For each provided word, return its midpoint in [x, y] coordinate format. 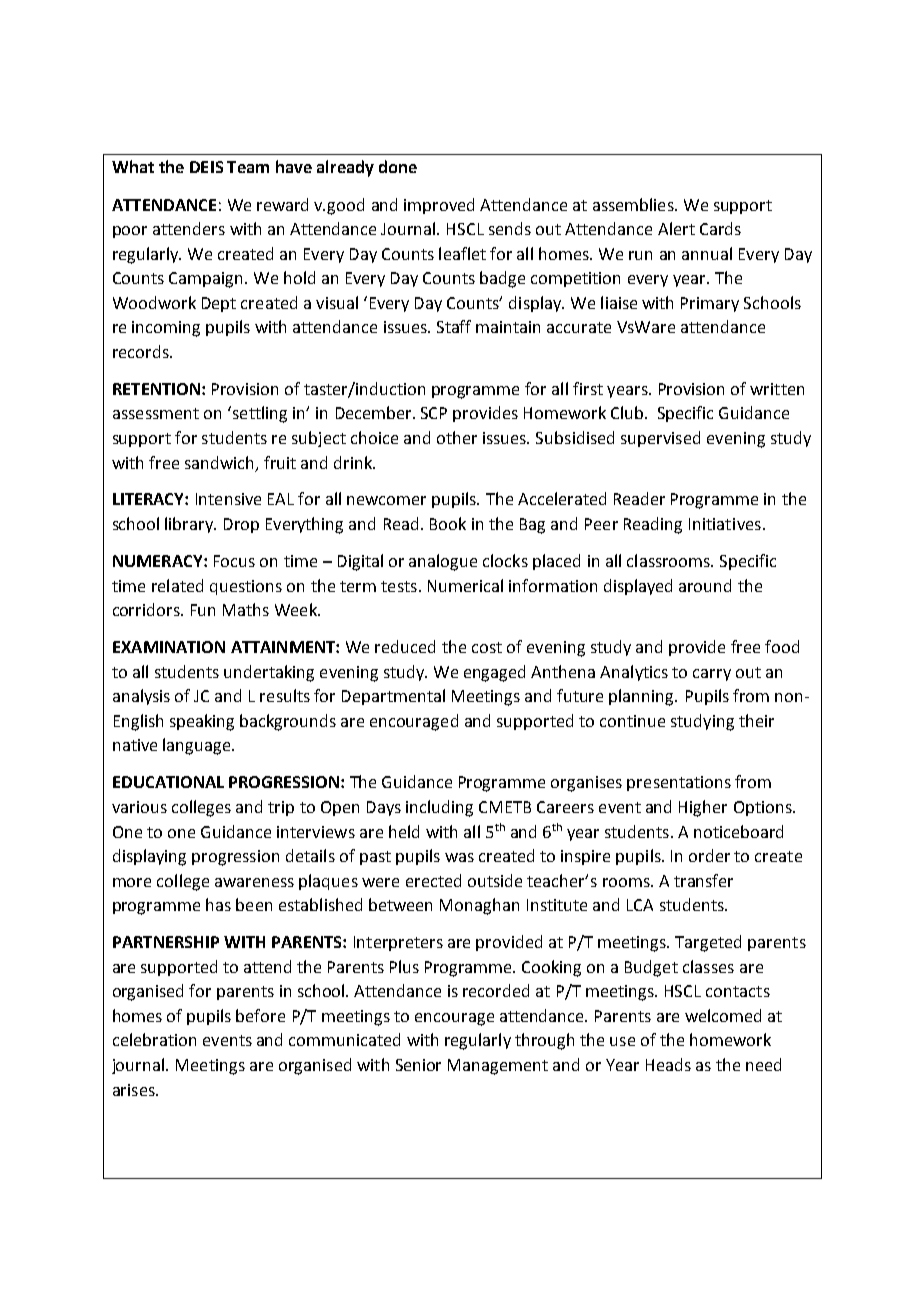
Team [248, 167]
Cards [720, 228]
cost [487, 647]
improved [439, 206]
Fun [203, 610]
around [705, 585]
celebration [154, 1039]
